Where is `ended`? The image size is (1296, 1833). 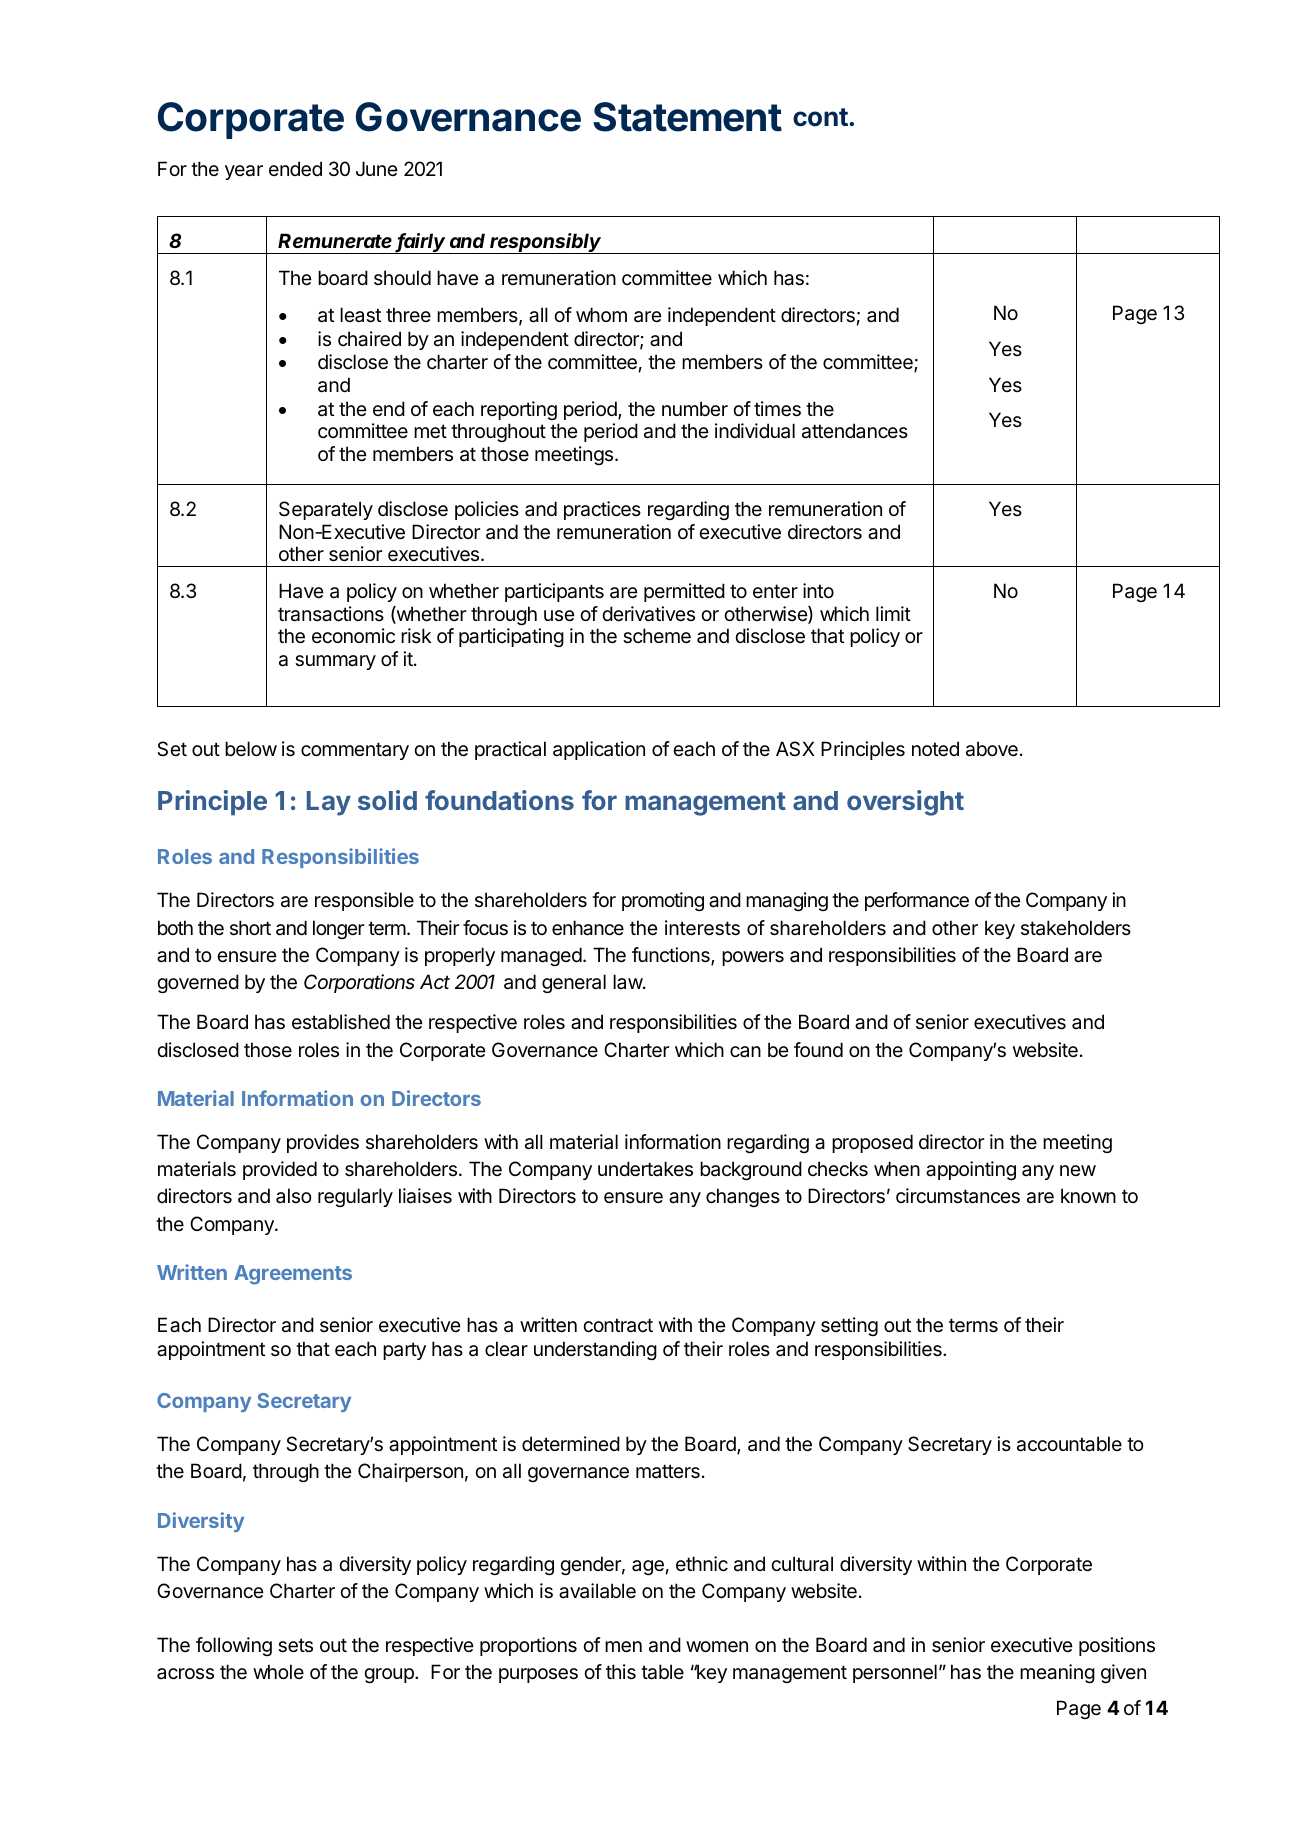
ended is located at coordinates (295, 169).
